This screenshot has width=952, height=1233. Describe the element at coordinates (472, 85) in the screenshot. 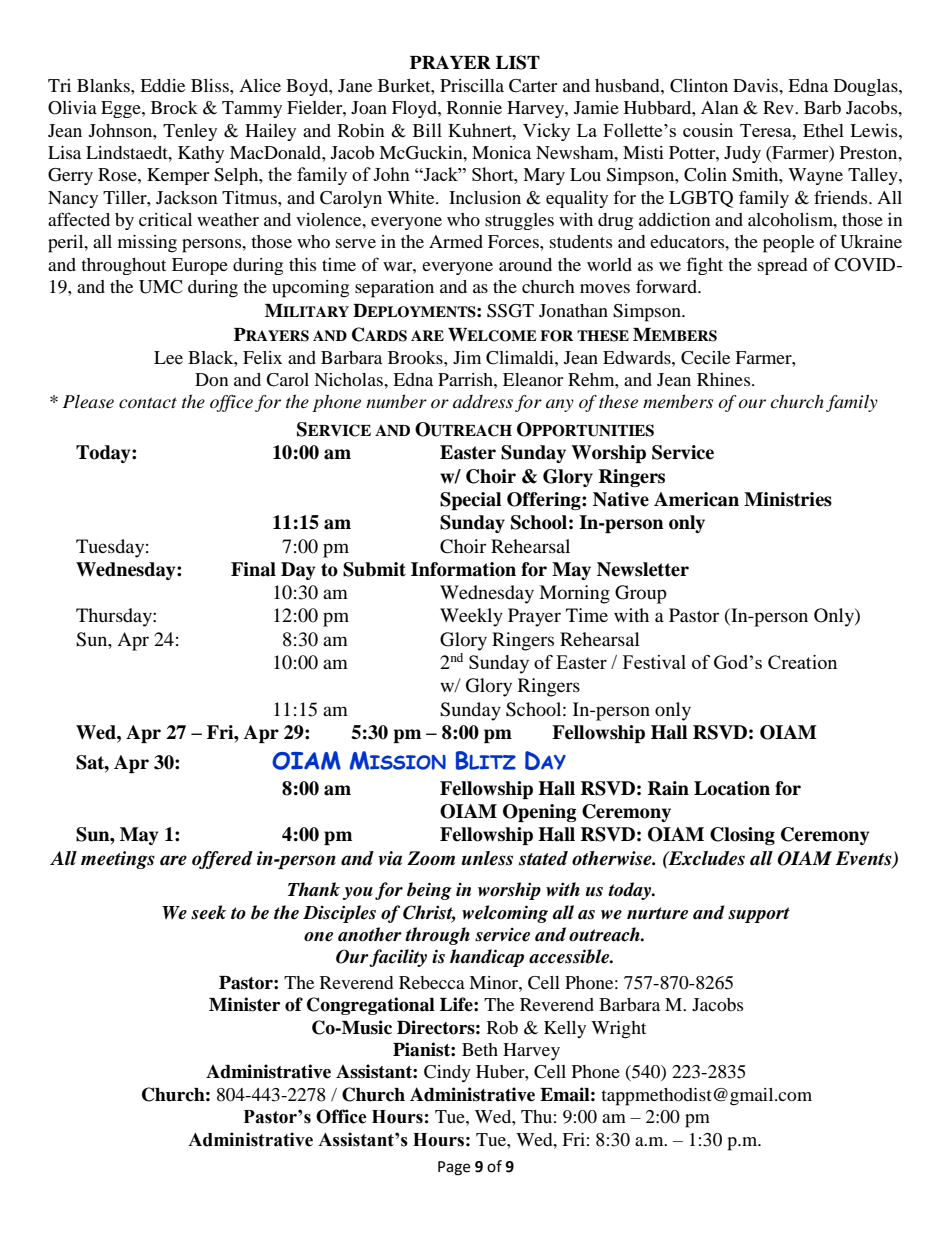

I see `Priscilla` at that location.
